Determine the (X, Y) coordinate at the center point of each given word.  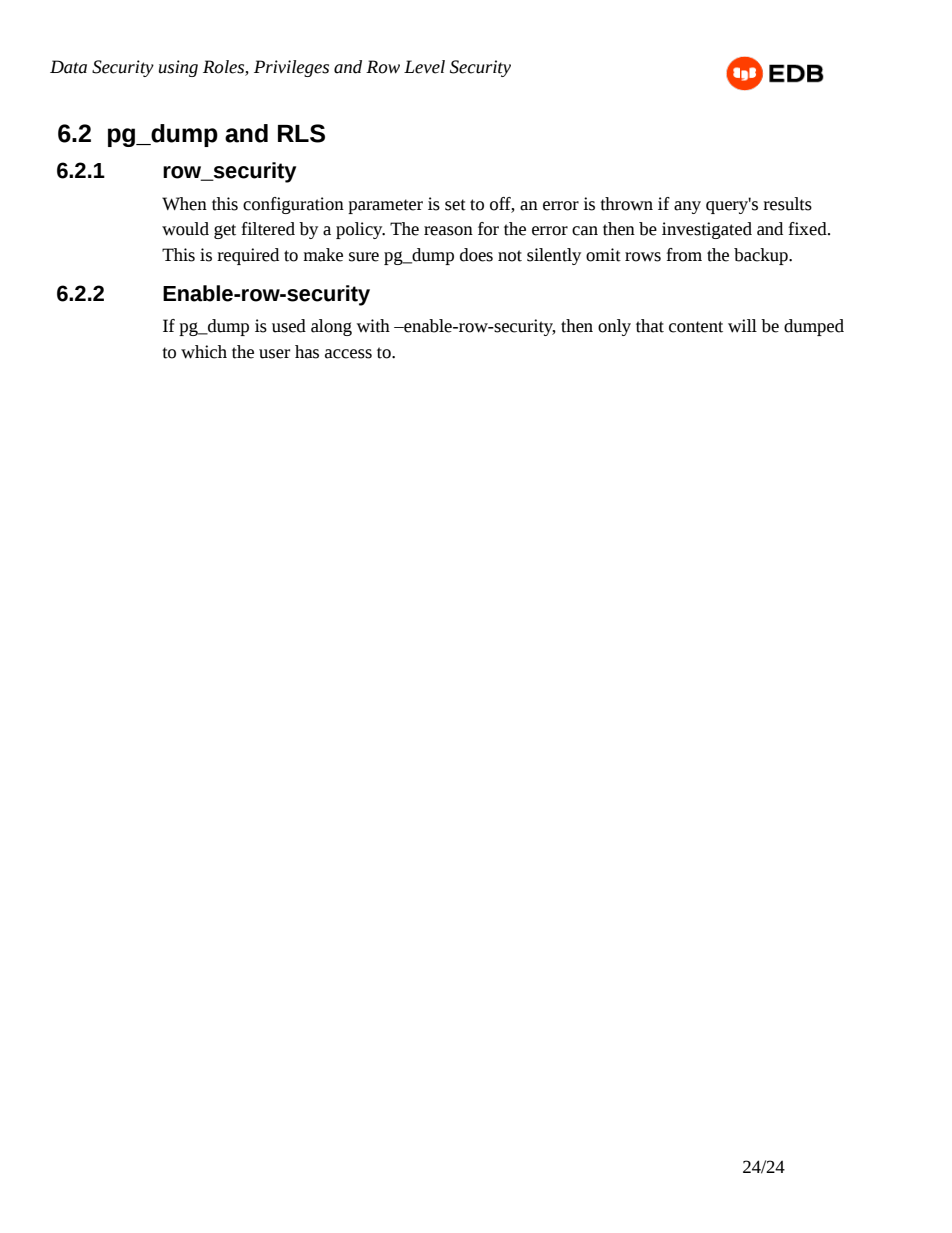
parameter (385, 206)
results (787, 204)
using (178, 68)
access (348, 354)
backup (762, 256)
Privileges (291, 68)
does (476, 255)
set (455, 205)
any (687, 207)
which (204, 352)
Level (424, 67)
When (184, 204)
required (248, 256)
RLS (301, 133)
